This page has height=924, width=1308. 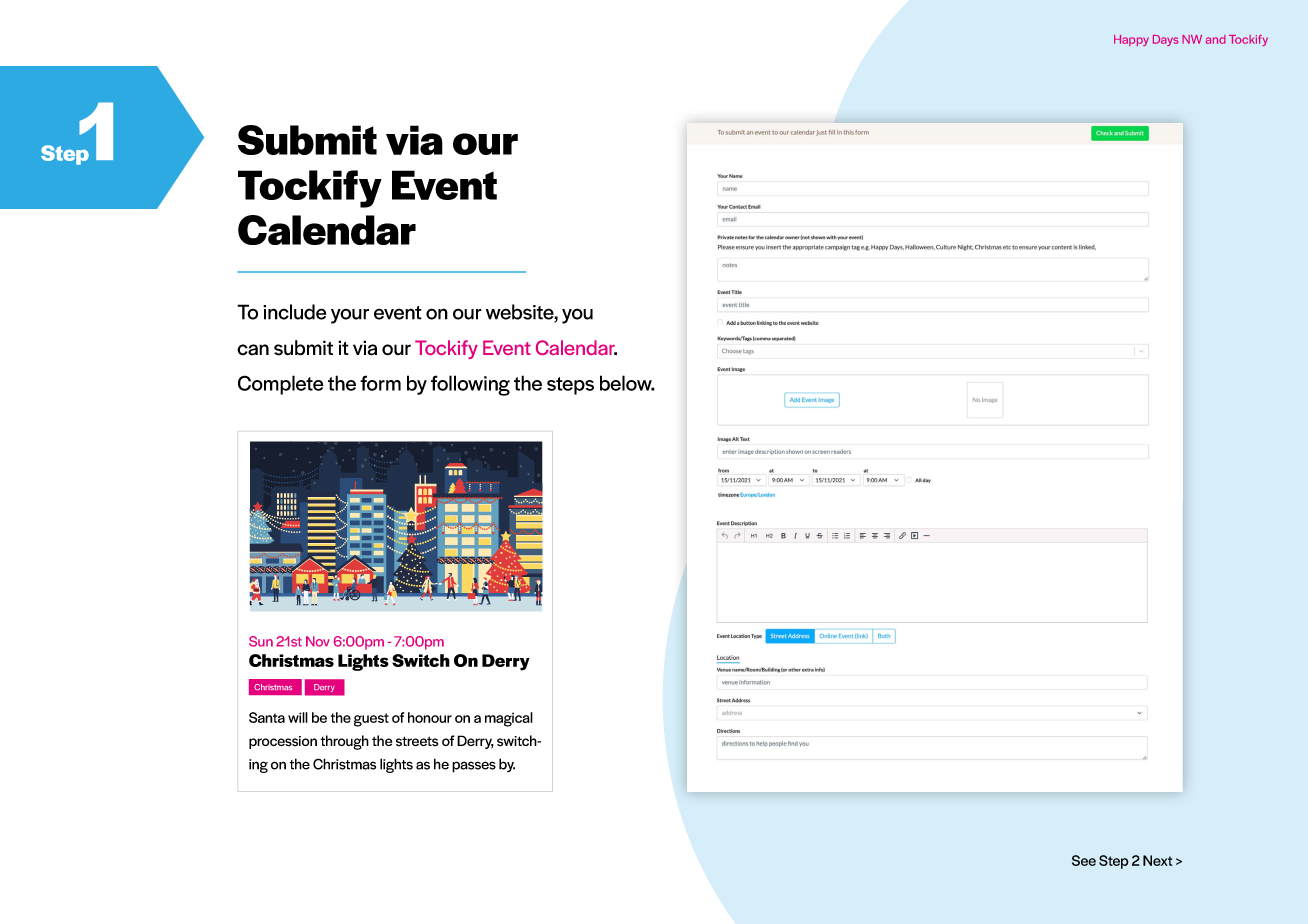 I want to click on Nov, so click(x=318, y=641).
